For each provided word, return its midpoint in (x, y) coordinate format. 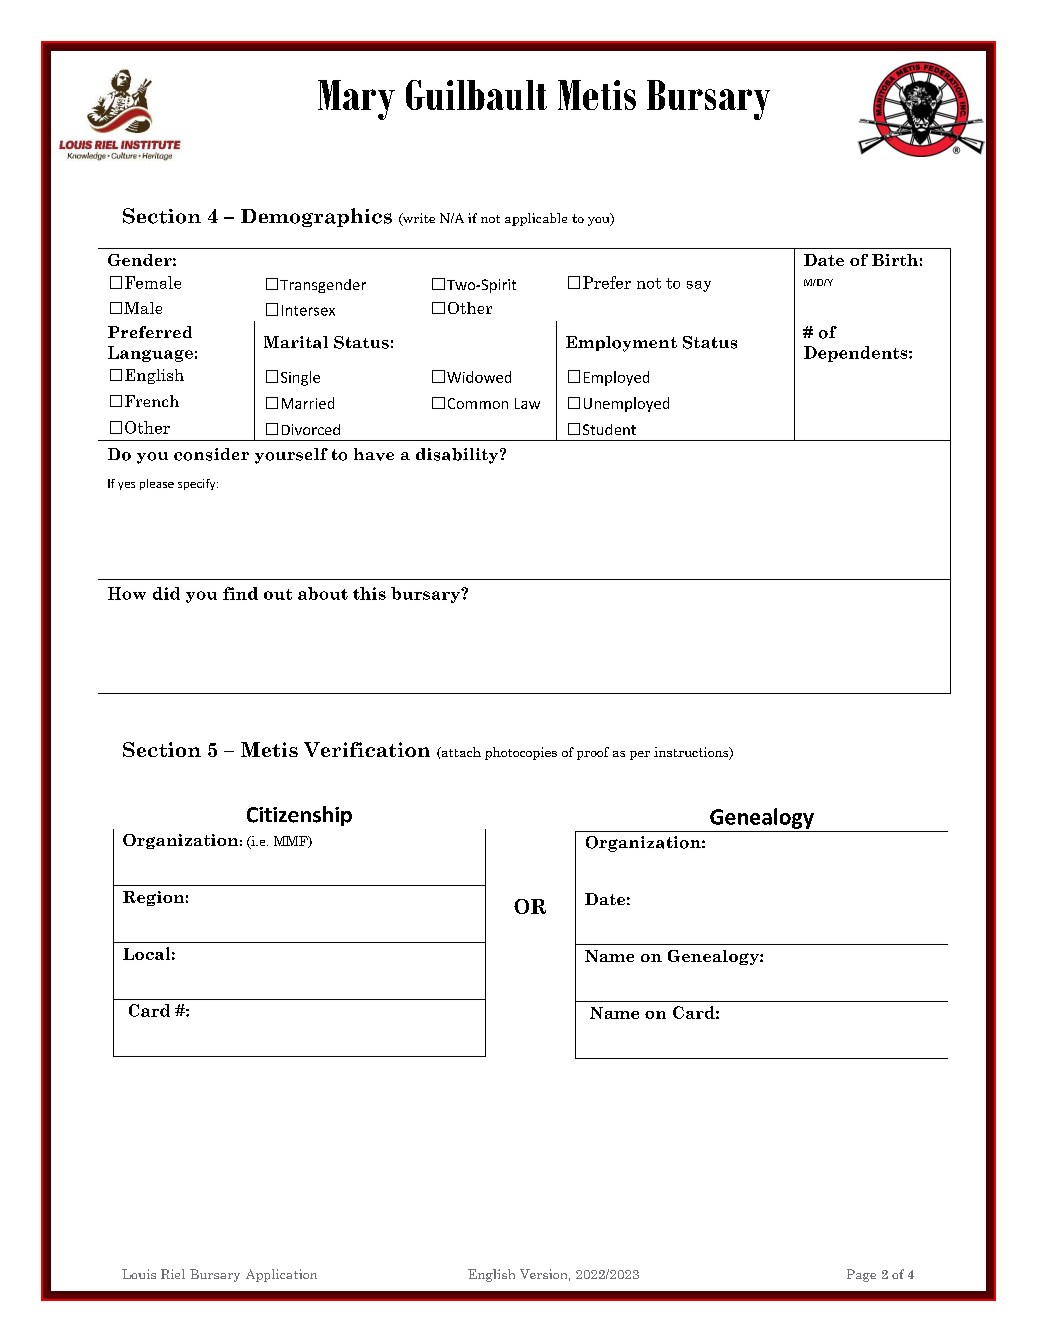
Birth (895, 260)
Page (861, 1275)
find (240, 593)
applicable (536, 219)
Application (281, 1275)
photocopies (521, 753)
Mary (356, 100)
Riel (173, 1274)
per (640, 755)
